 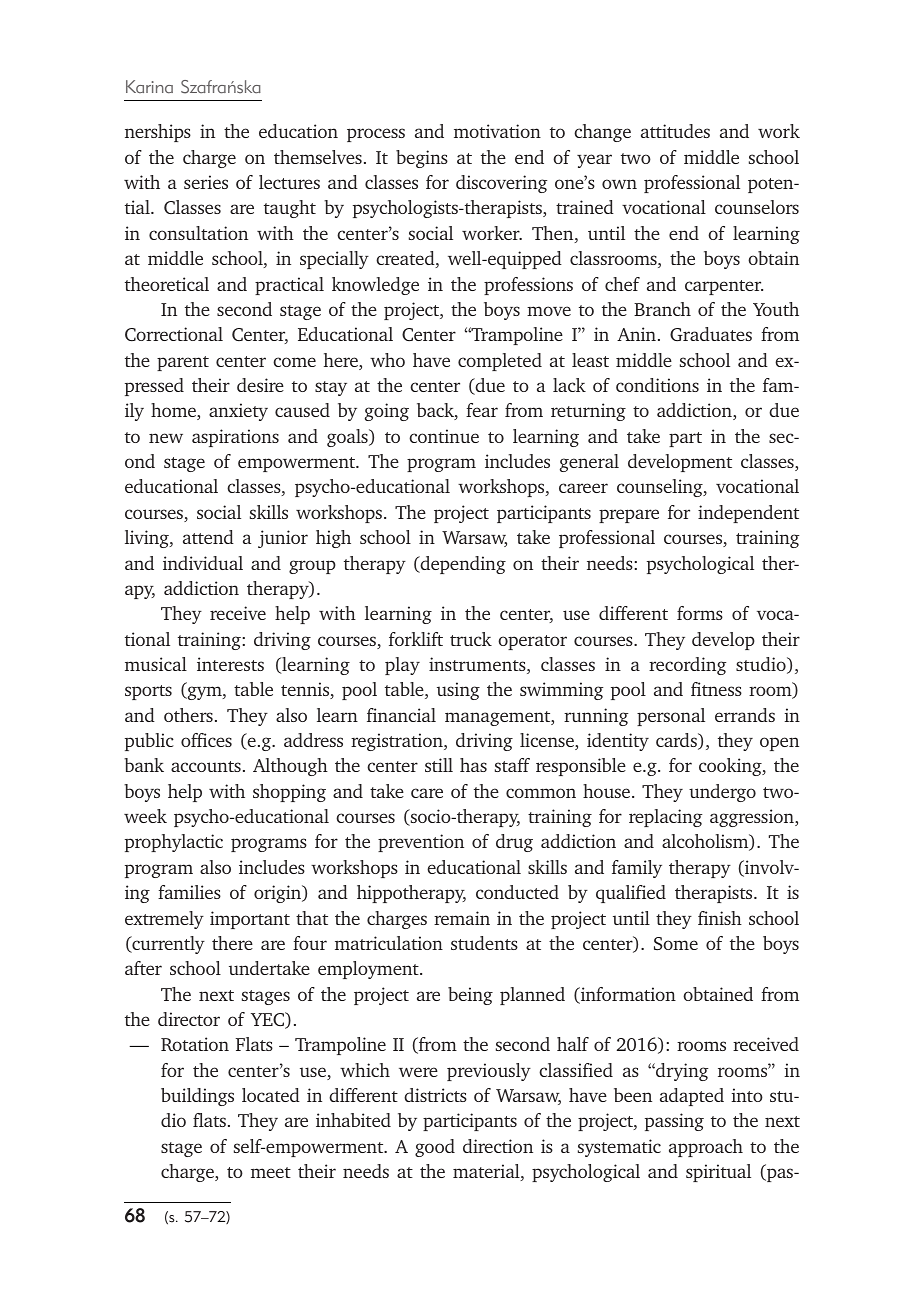 I want to click on aspirations, so click(x=235, y=438).
